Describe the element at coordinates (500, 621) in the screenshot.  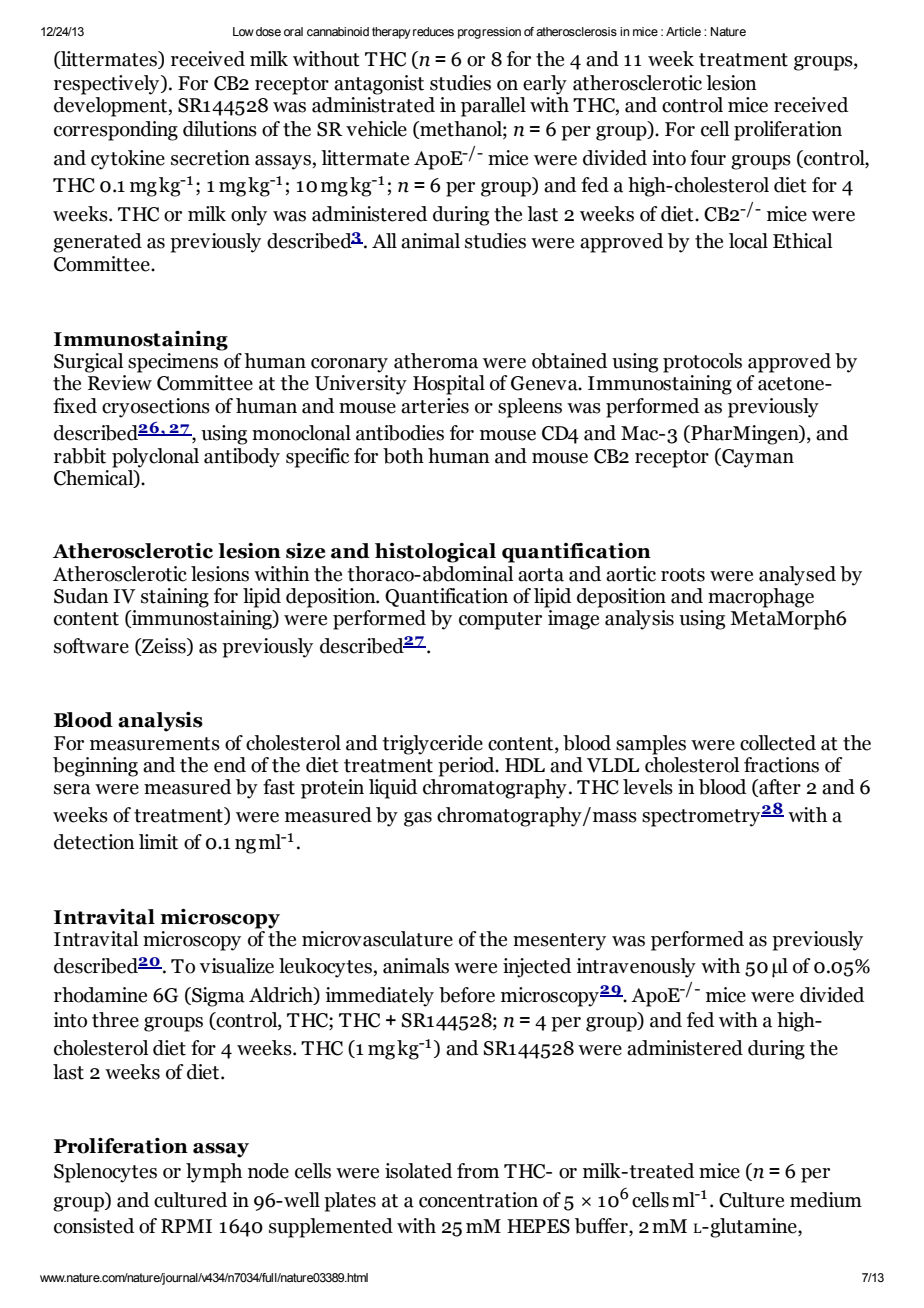
I see `computer` at that location.
